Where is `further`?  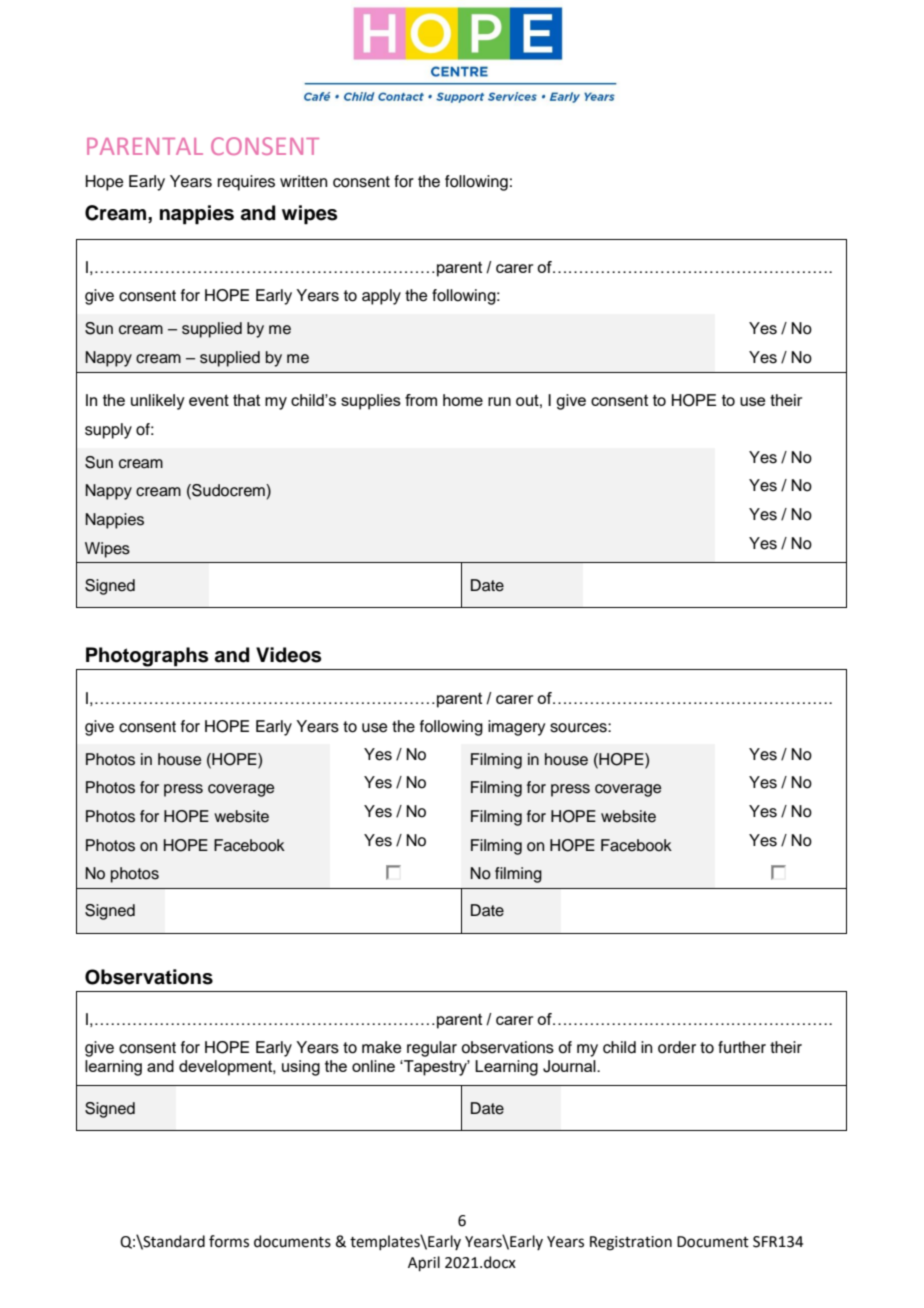 further is located at coordinates (742, 1047).
